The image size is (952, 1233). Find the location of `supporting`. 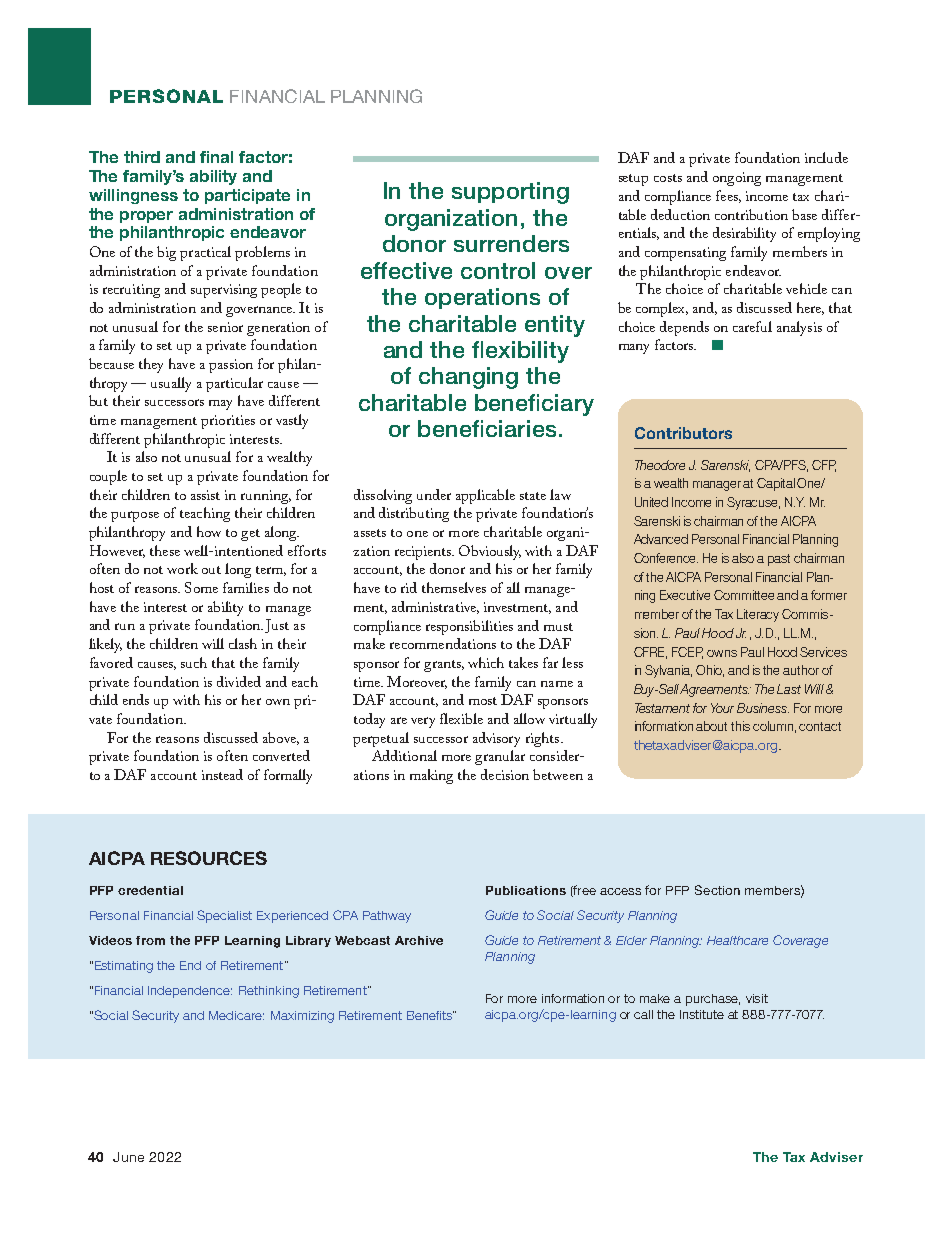

supporting is located at coordinates (510, 193).
